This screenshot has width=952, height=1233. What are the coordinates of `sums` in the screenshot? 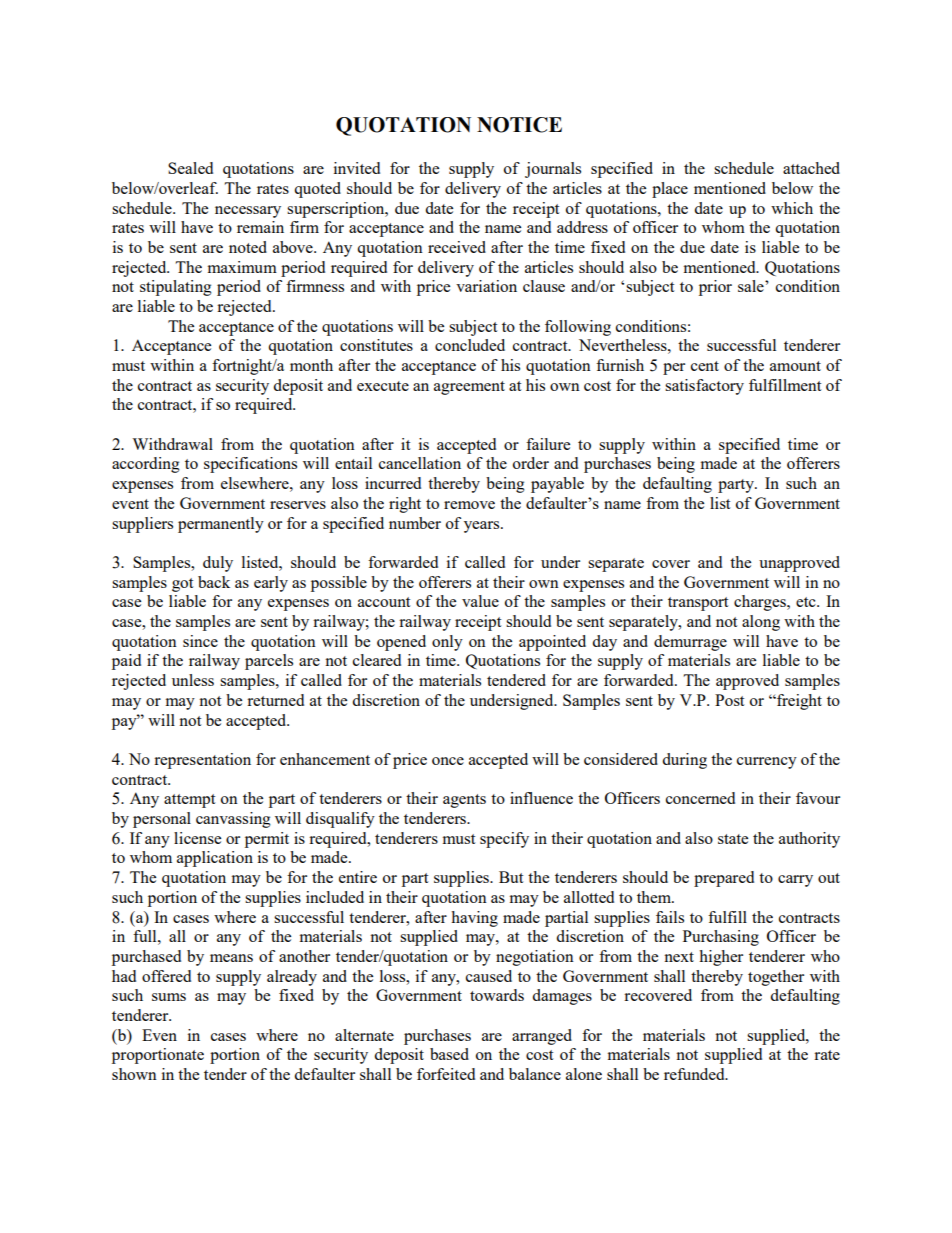 It's located at (169, 997).
